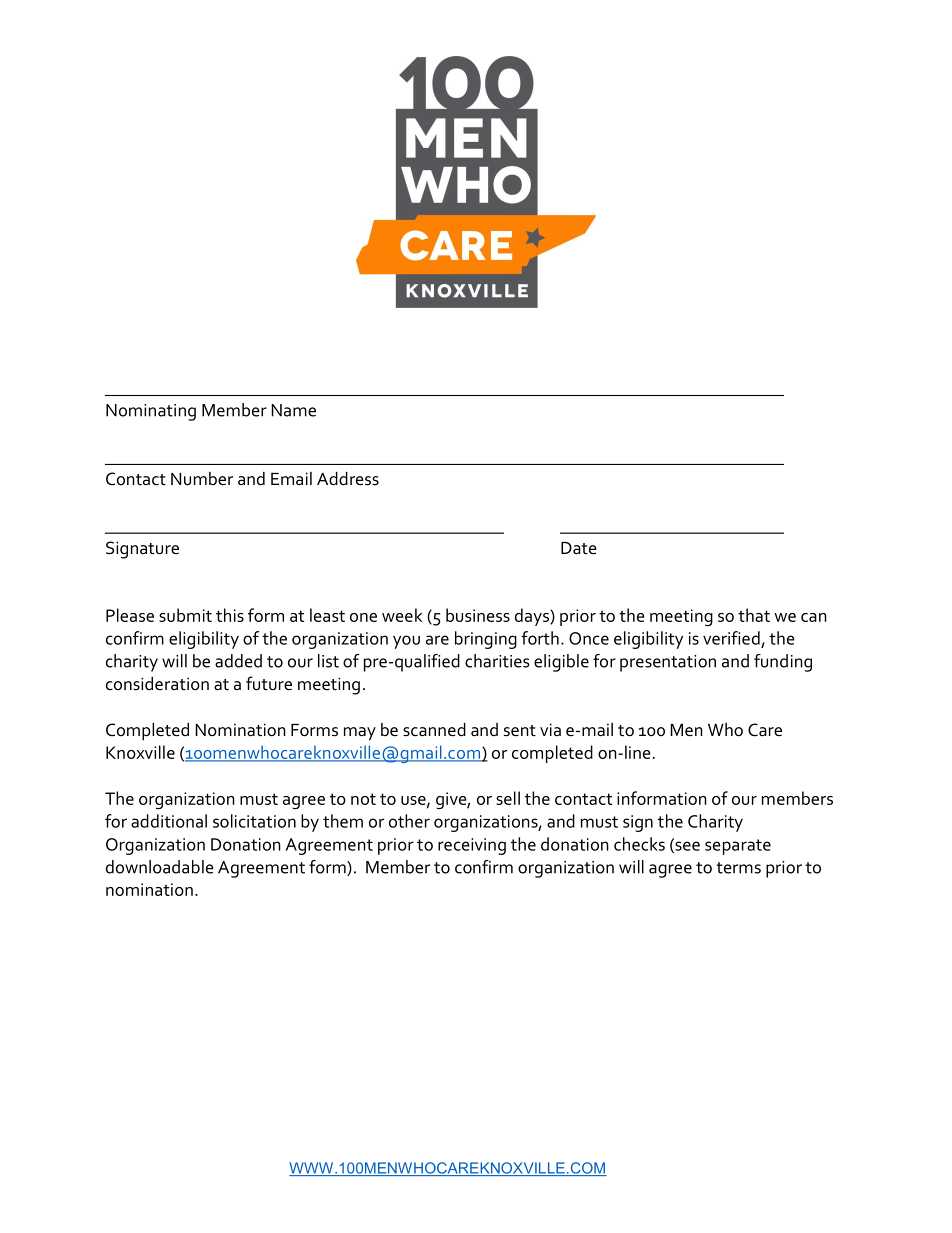 Image resolution: width=952 pixels, height=1233 pixels. I want to click on Nominating, so click(151, 412).
